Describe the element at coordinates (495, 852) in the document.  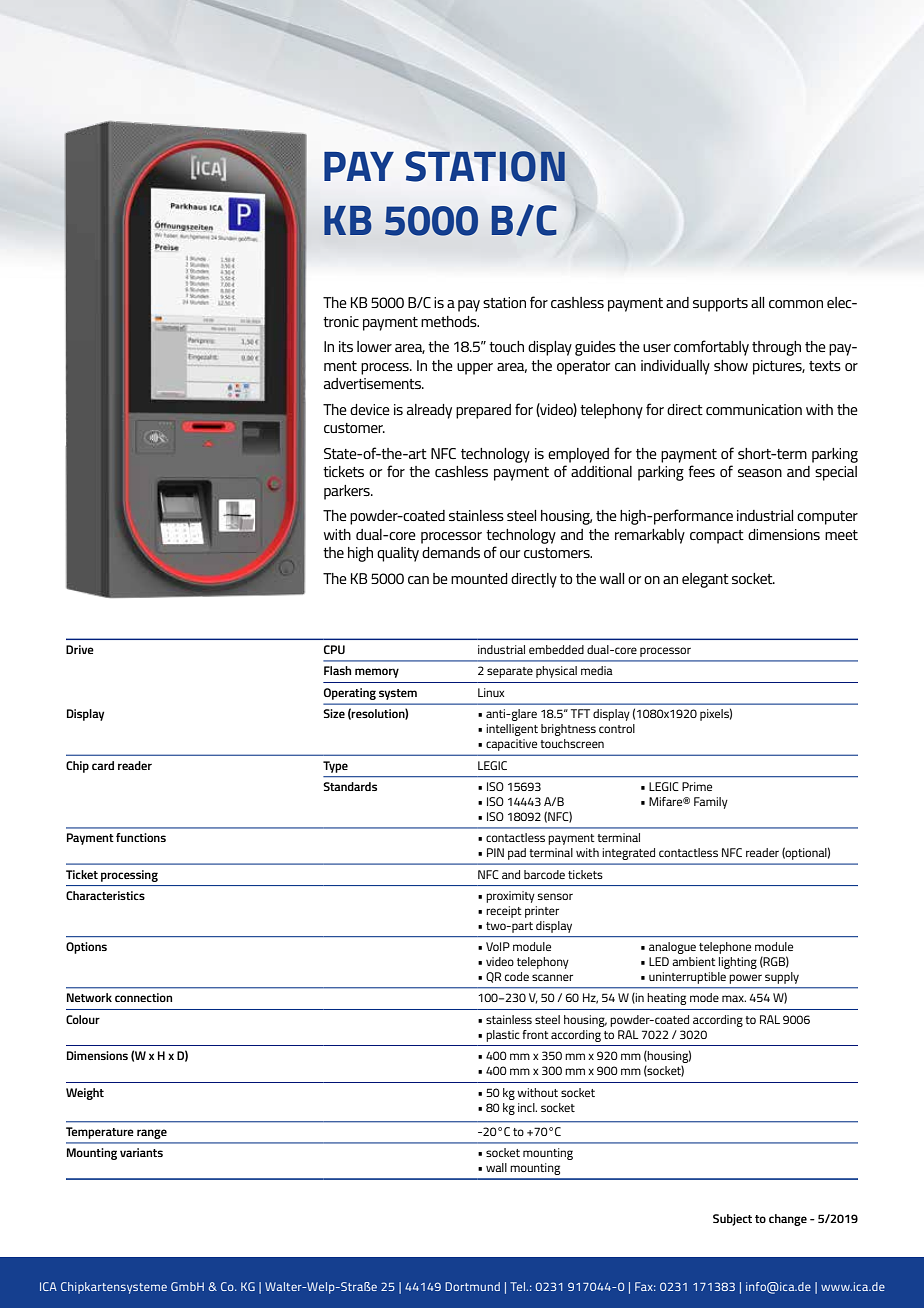
I see `PIN` at that location.
